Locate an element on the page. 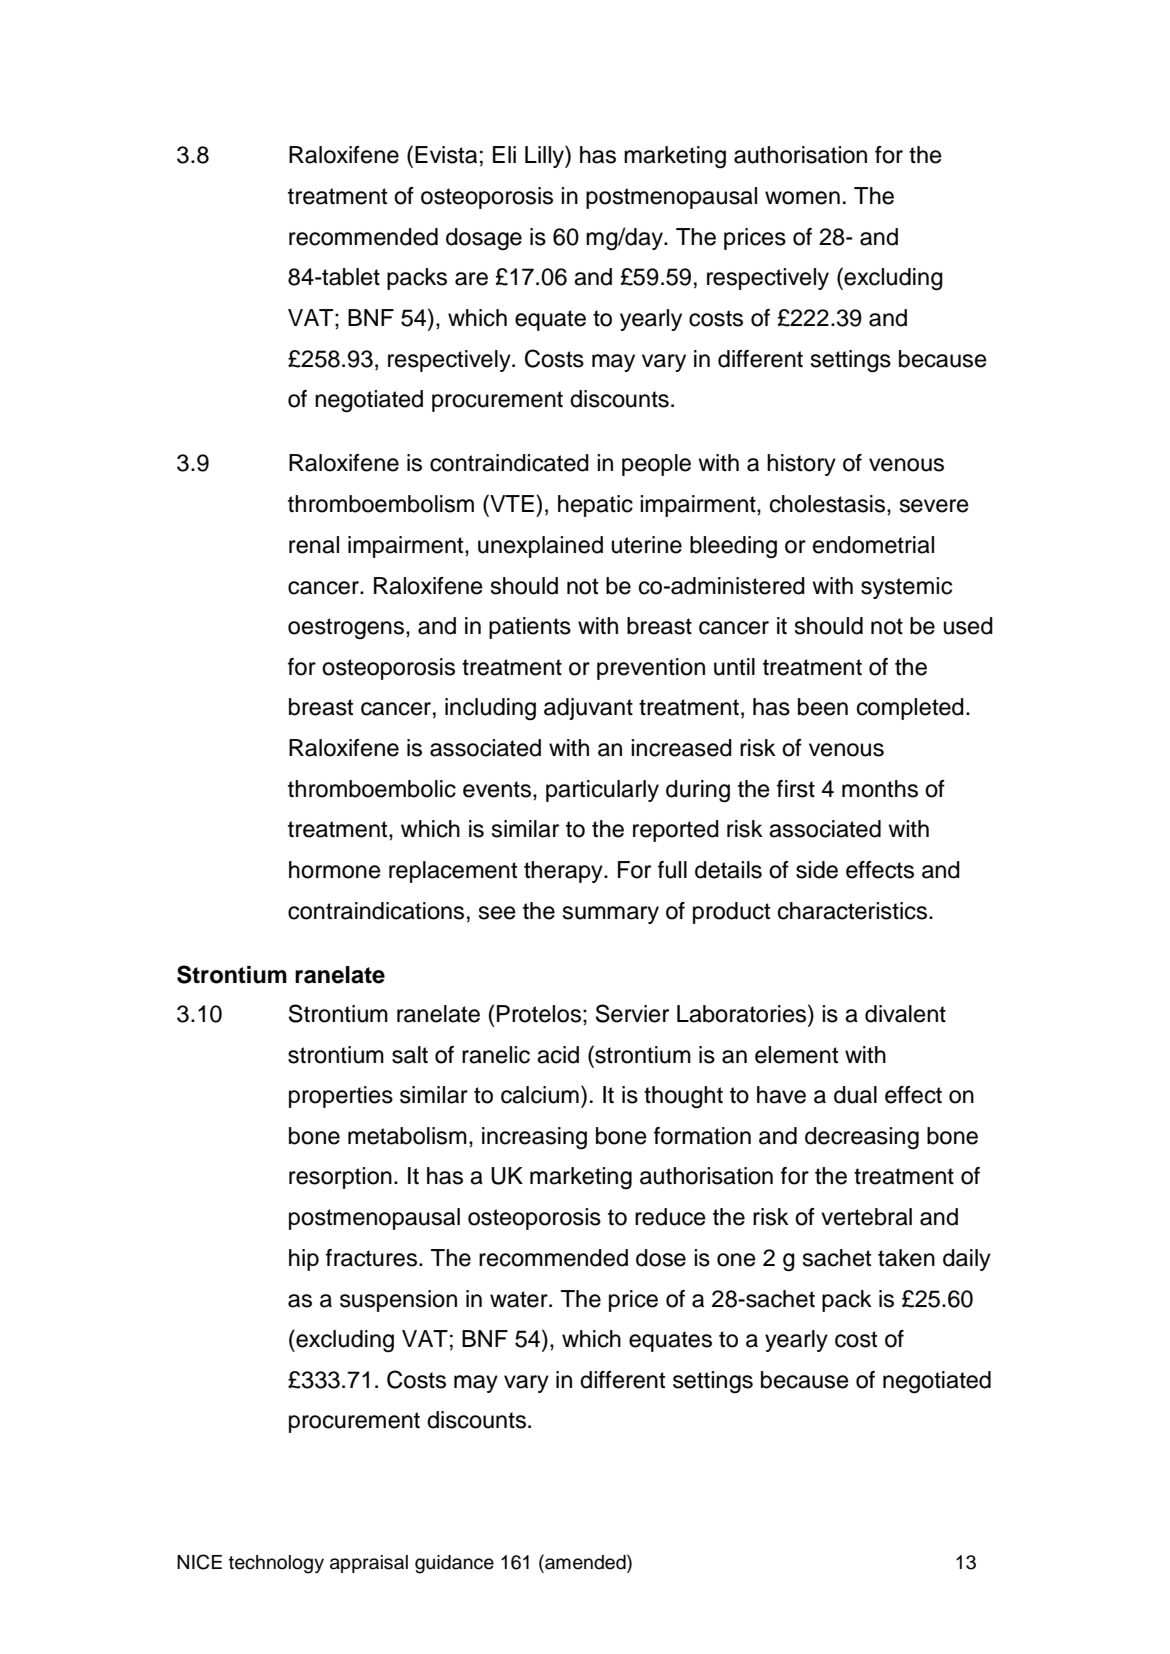  therapy is located at coordinates (564, 872).
